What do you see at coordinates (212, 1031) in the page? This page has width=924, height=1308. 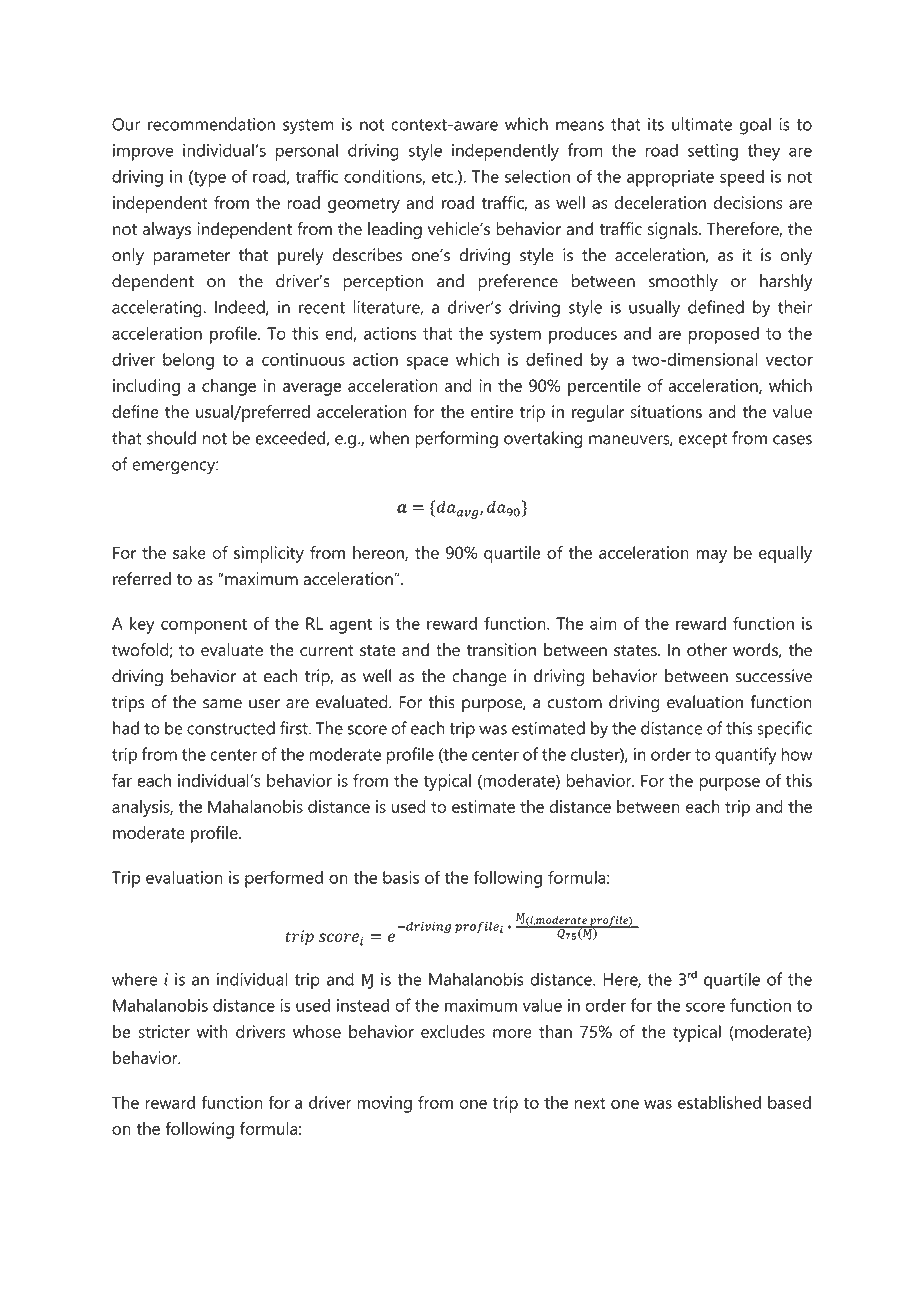 I see `with` at bounding box center [212, 1031].
